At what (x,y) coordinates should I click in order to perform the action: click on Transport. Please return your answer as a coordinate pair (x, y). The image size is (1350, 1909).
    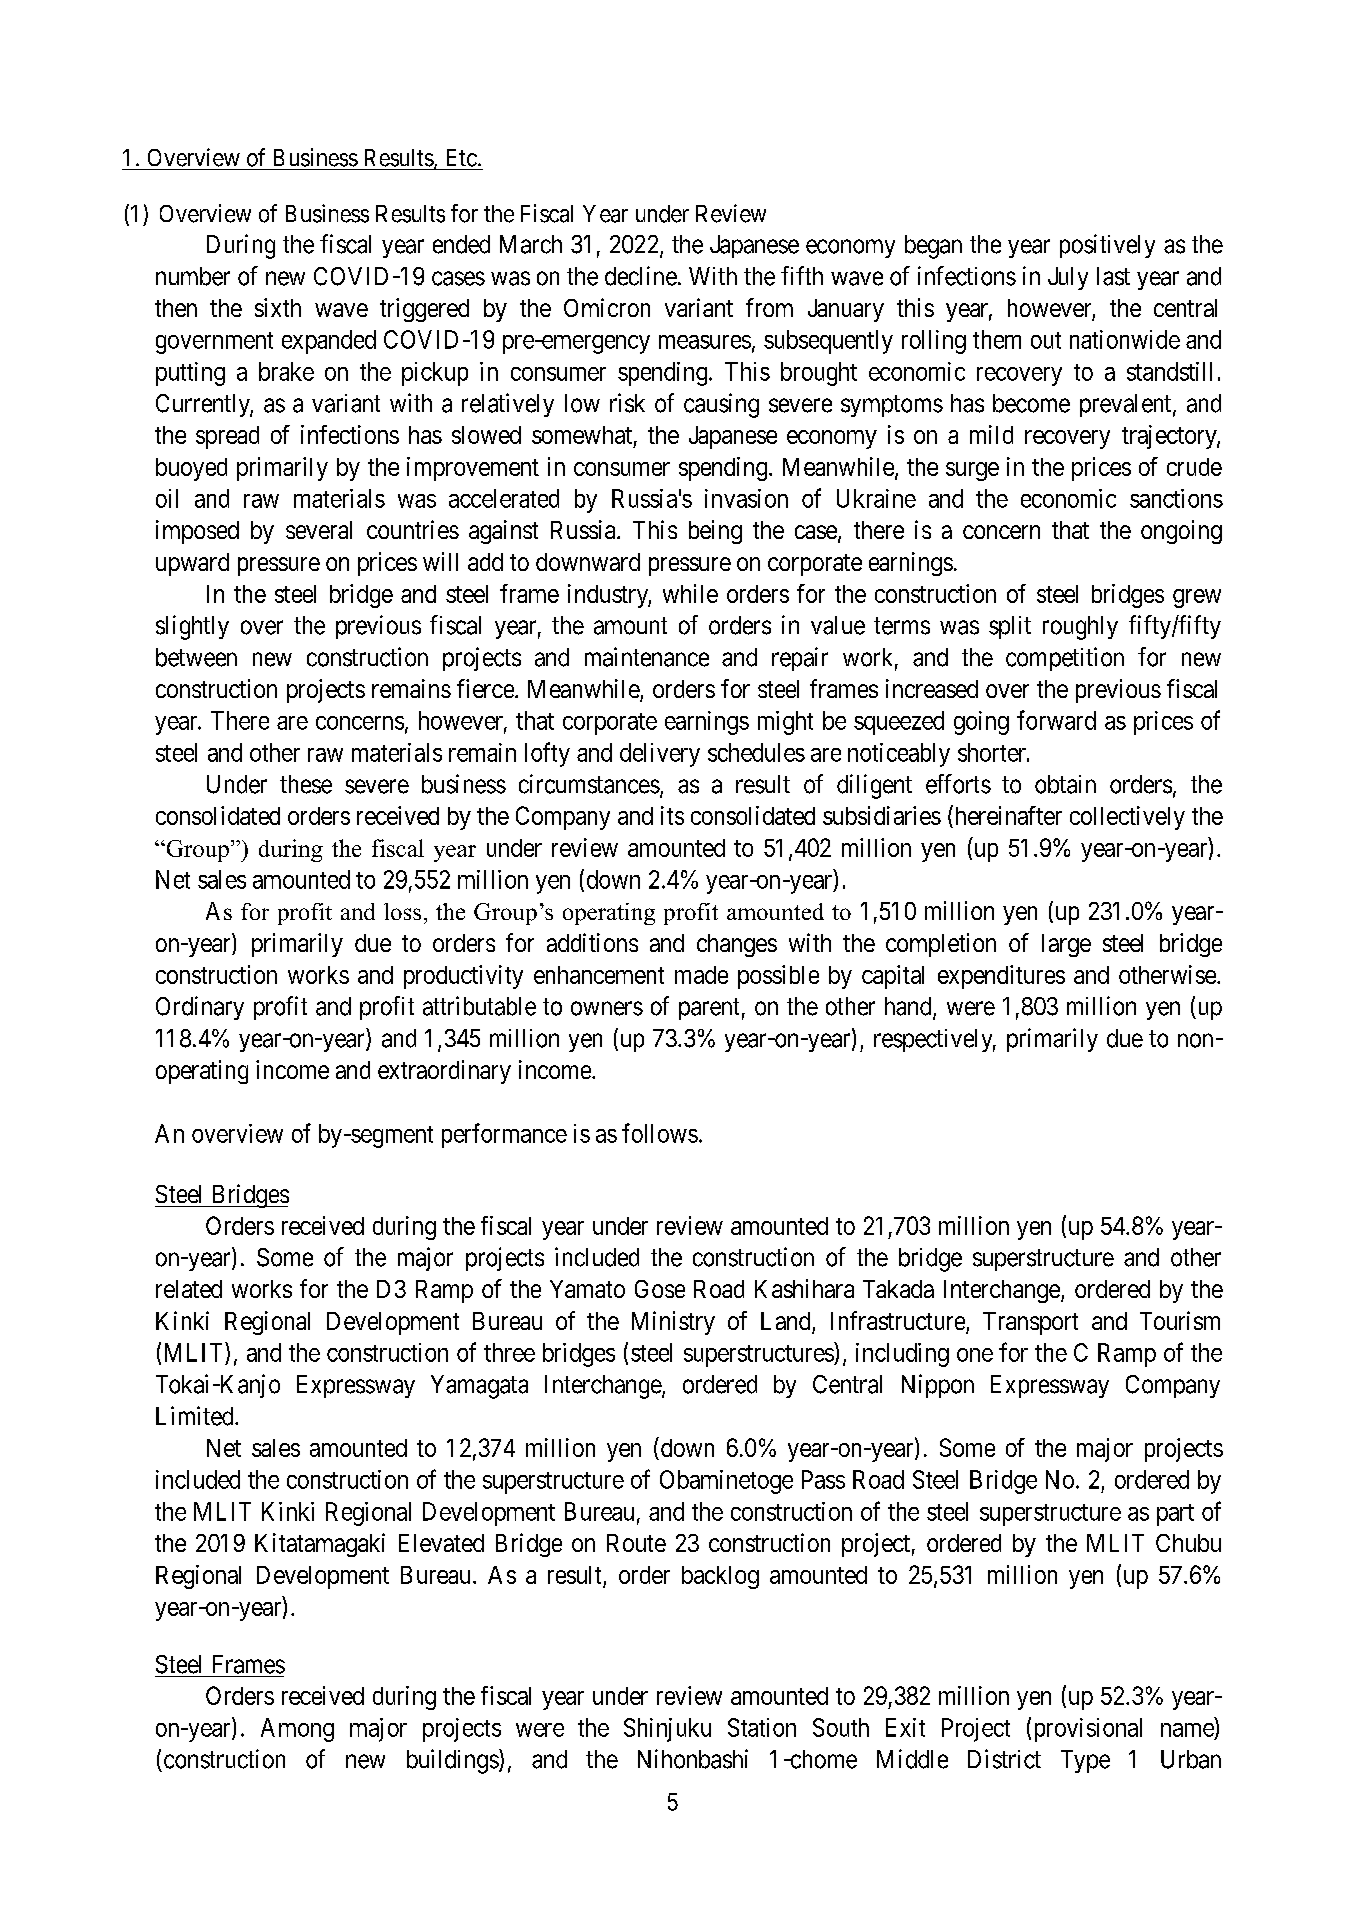
    Looking at the image, I should click on (1030, 1323).
